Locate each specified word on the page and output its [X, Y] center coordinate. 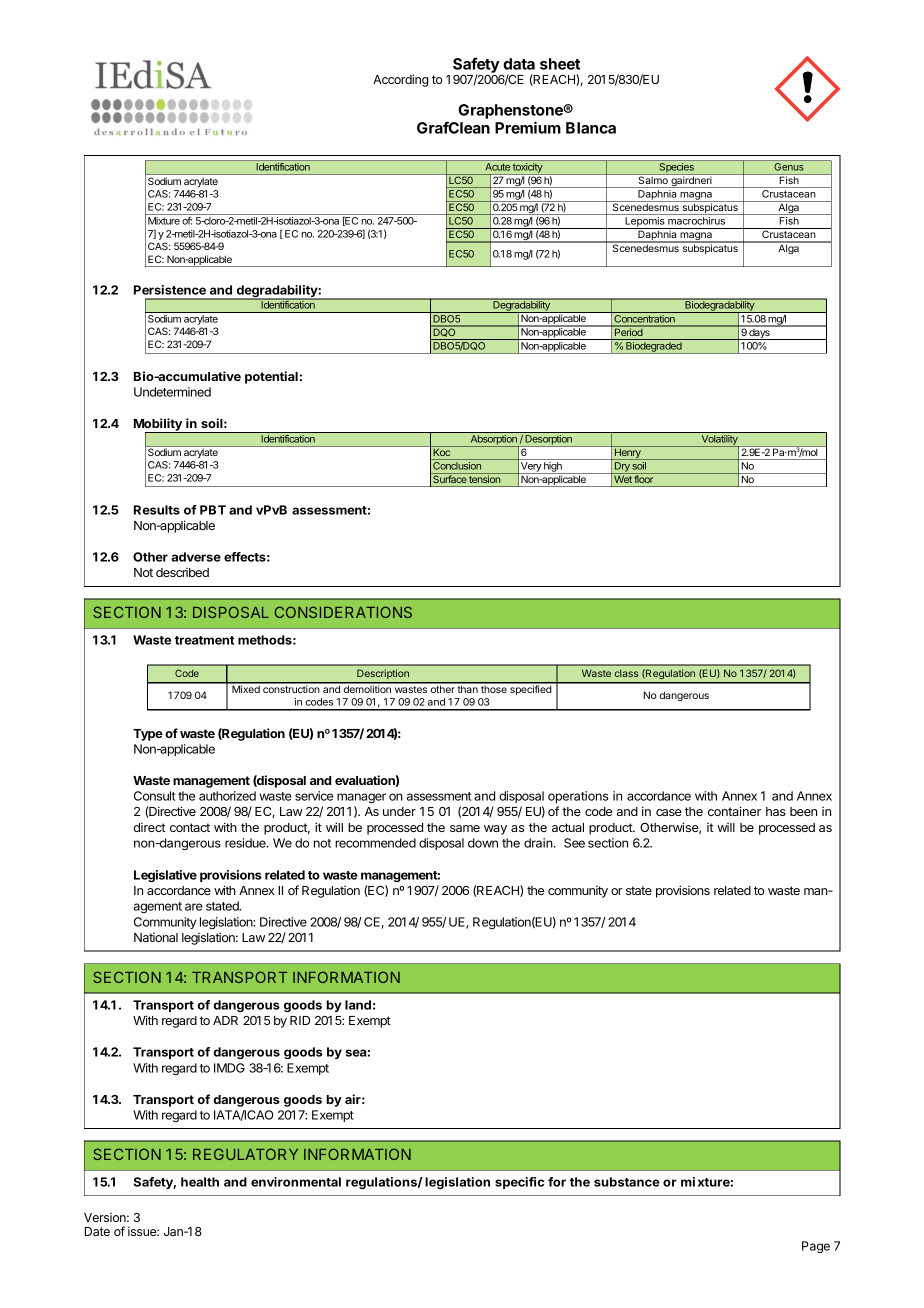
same [465, 828]
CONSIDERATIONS [343, 612]
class [626, 673]
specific [519, 1183]
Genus [789, 167]
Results [157, 510]
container [734, 811]
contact [190, 827]
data [519, 64]
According [401, 80]
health [200, 1182]
